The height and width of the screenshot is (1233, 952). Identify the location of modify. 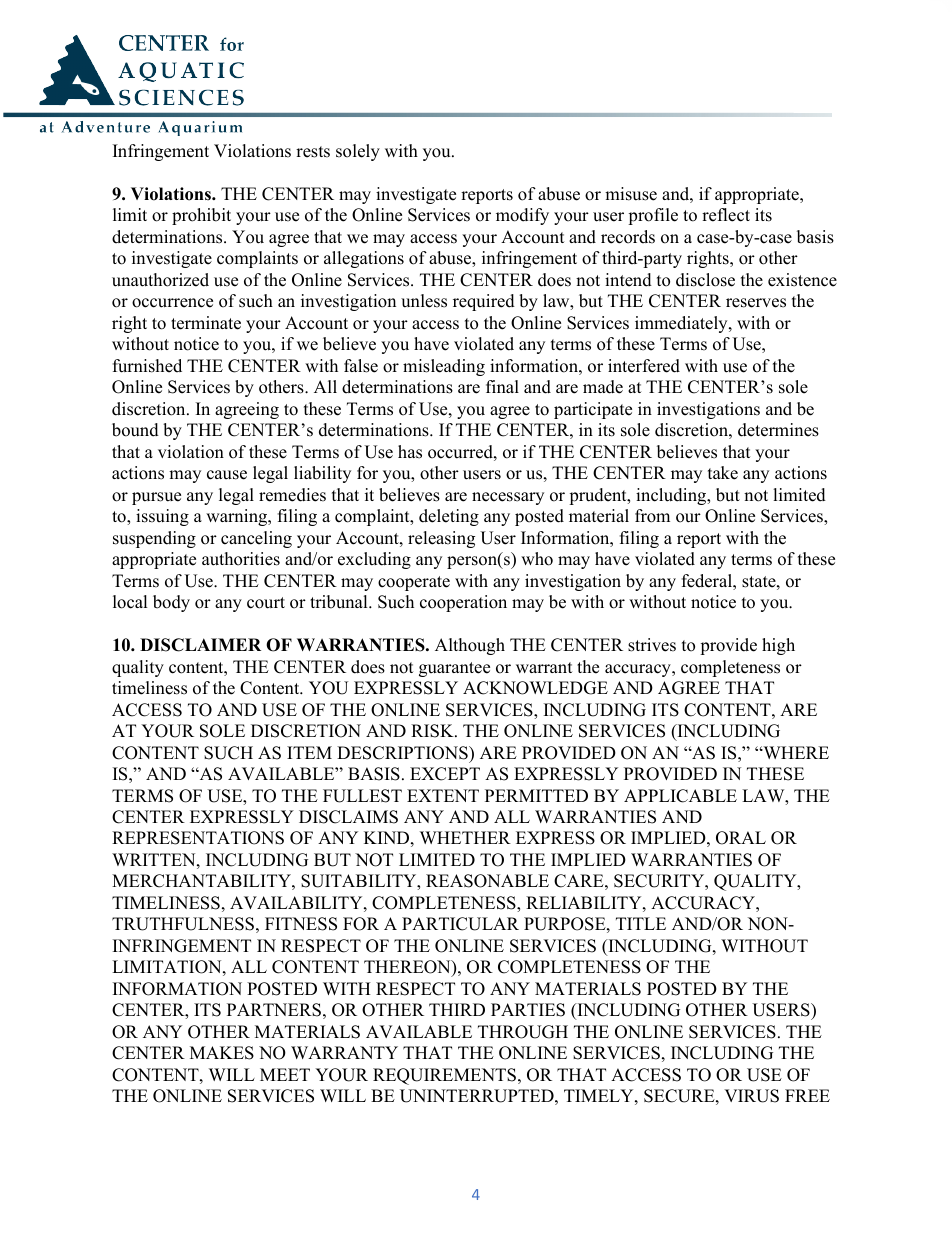
(522, 216).
